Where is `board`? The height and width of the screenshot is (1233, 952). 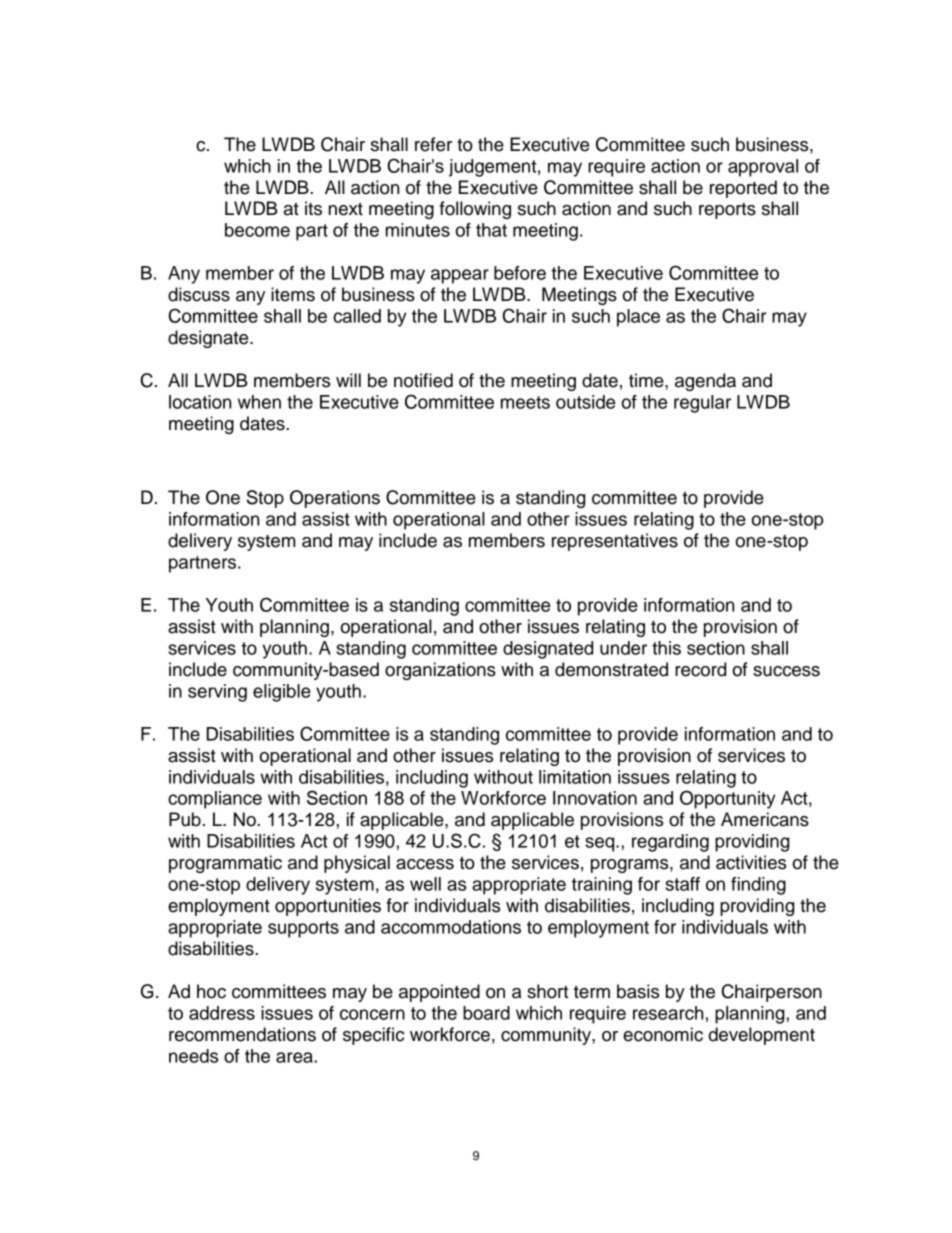 board is located at coordinates (486, 1013).
